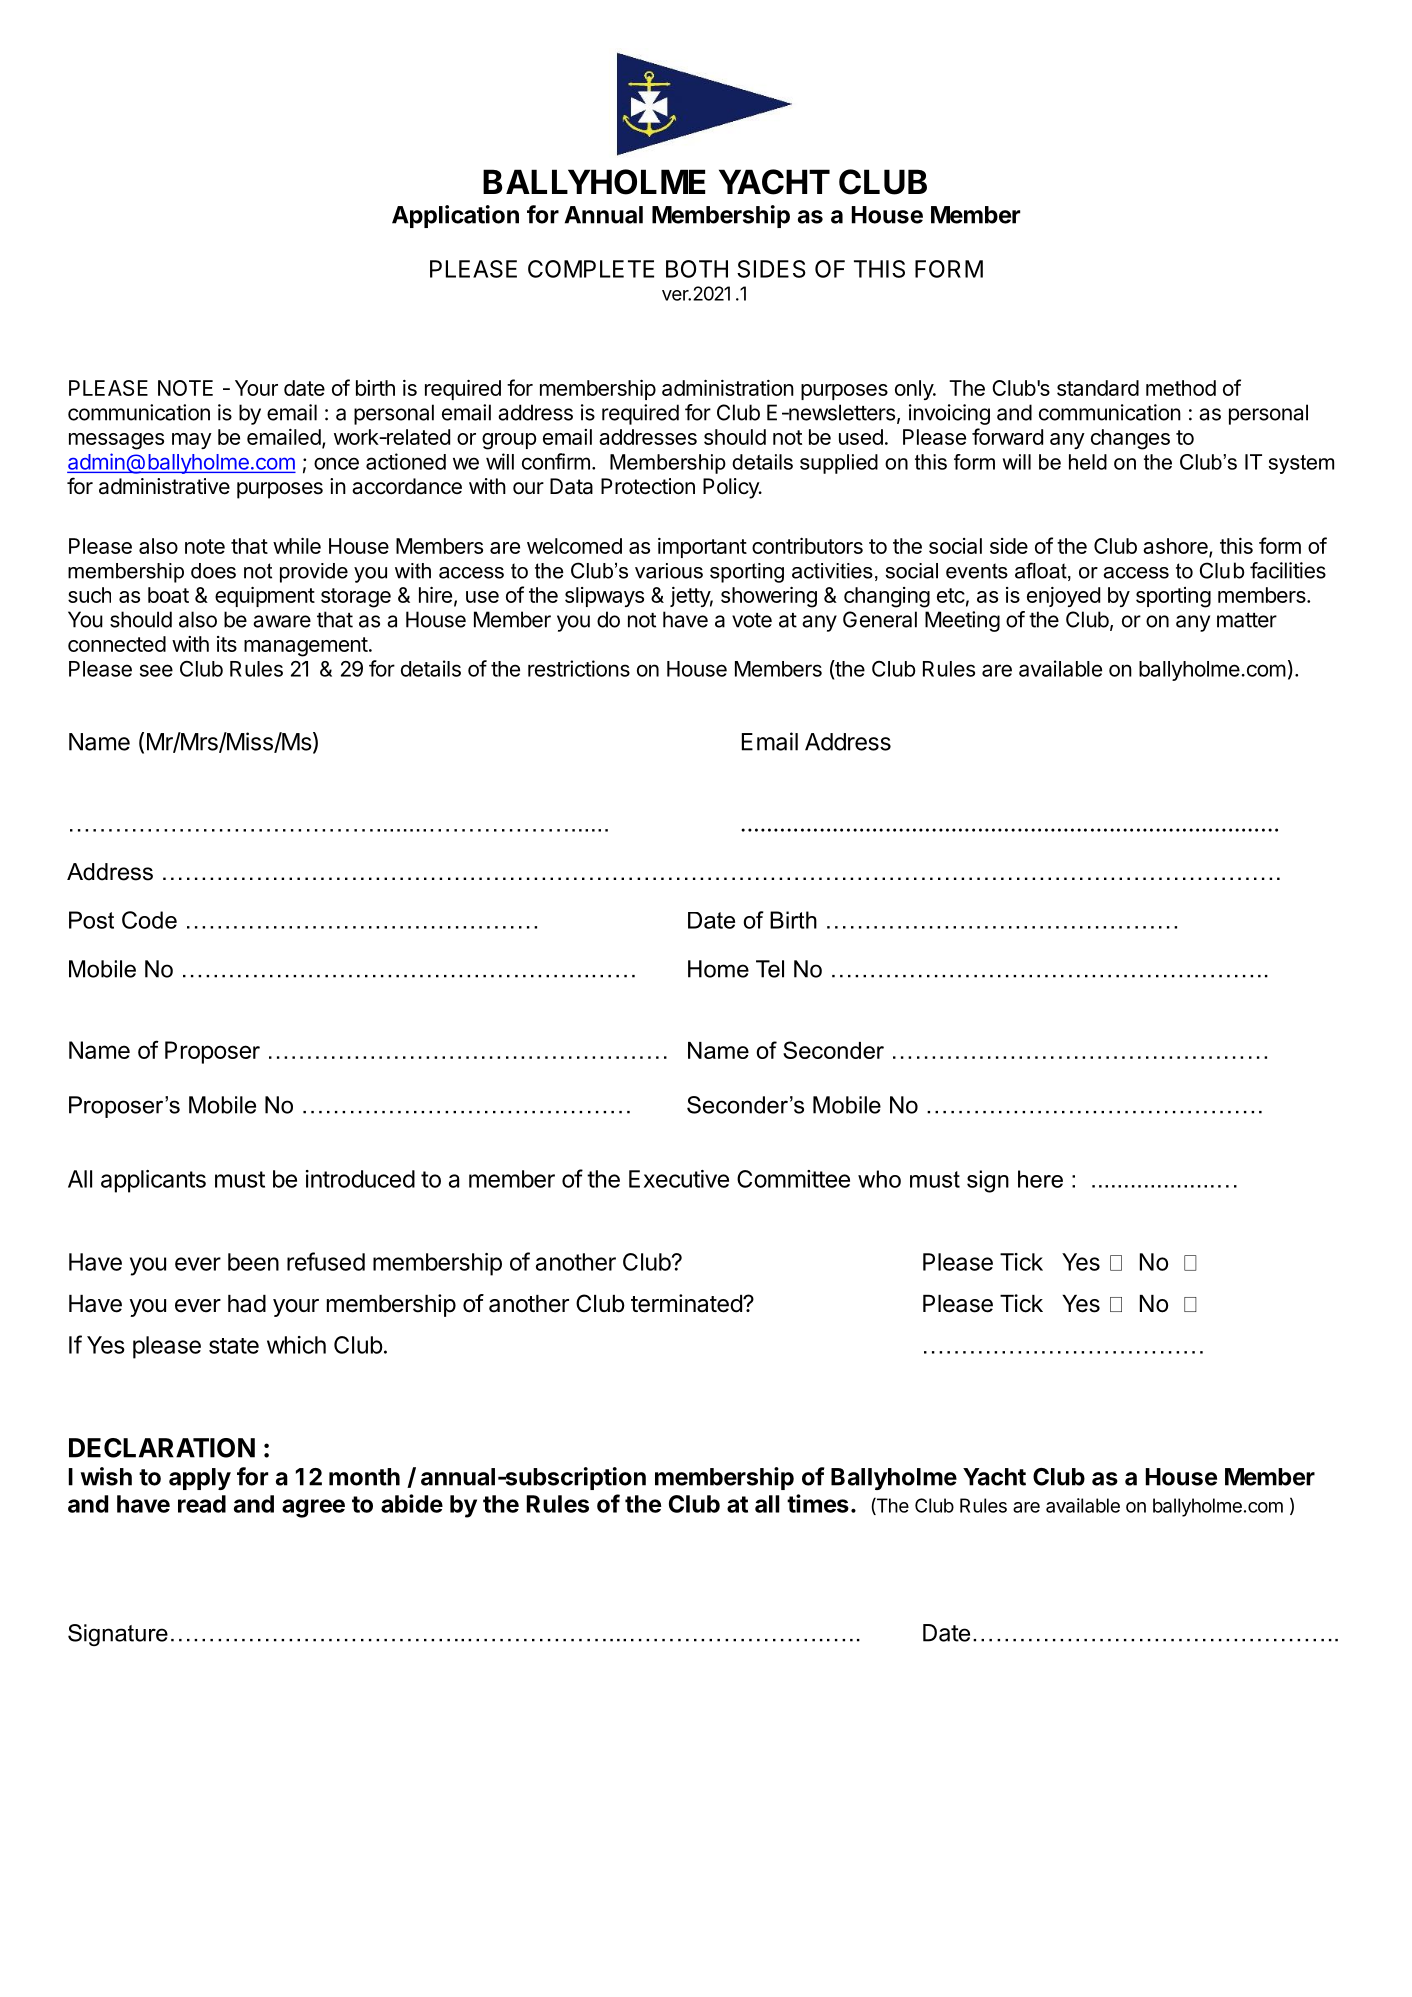 Image resolution: width=1412 pixels, height=1997 pixels. What do you see at coordinates (879, 1179) in the screenshot?
I see `who` at bounding box center [879, 1179].
